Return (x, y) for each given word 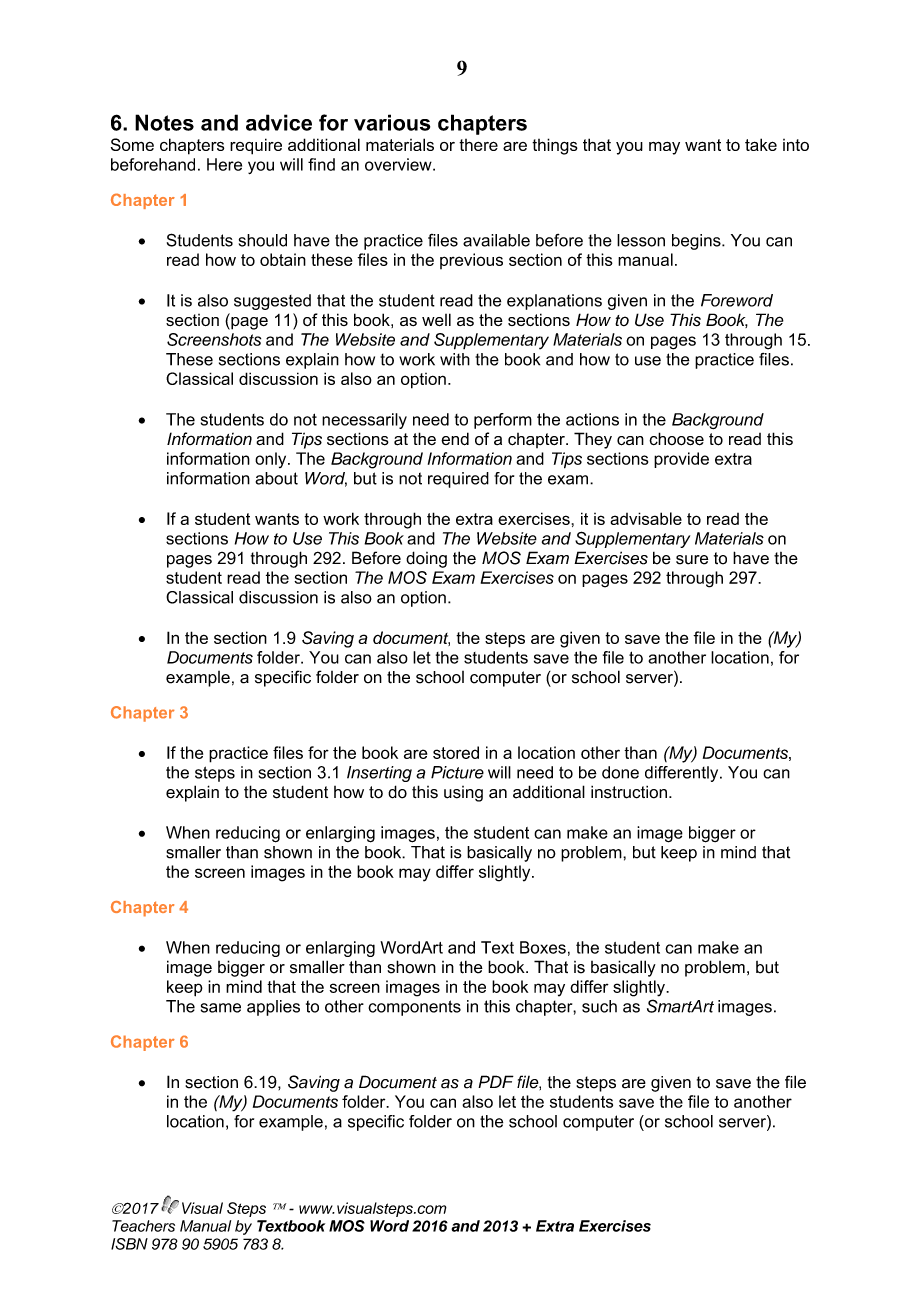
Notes (164, 122)
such (599, 1006)
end (455, 439)
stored (456, 752)
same (221, 1008)
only (272, 460)
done (620, 772)
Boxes (543, 947)
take (761, 144)
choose (676, 439)
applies (273, 1008)
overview (399, 164)
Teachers (143, 1226)
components (414, 1008)
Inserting (379, 774)
